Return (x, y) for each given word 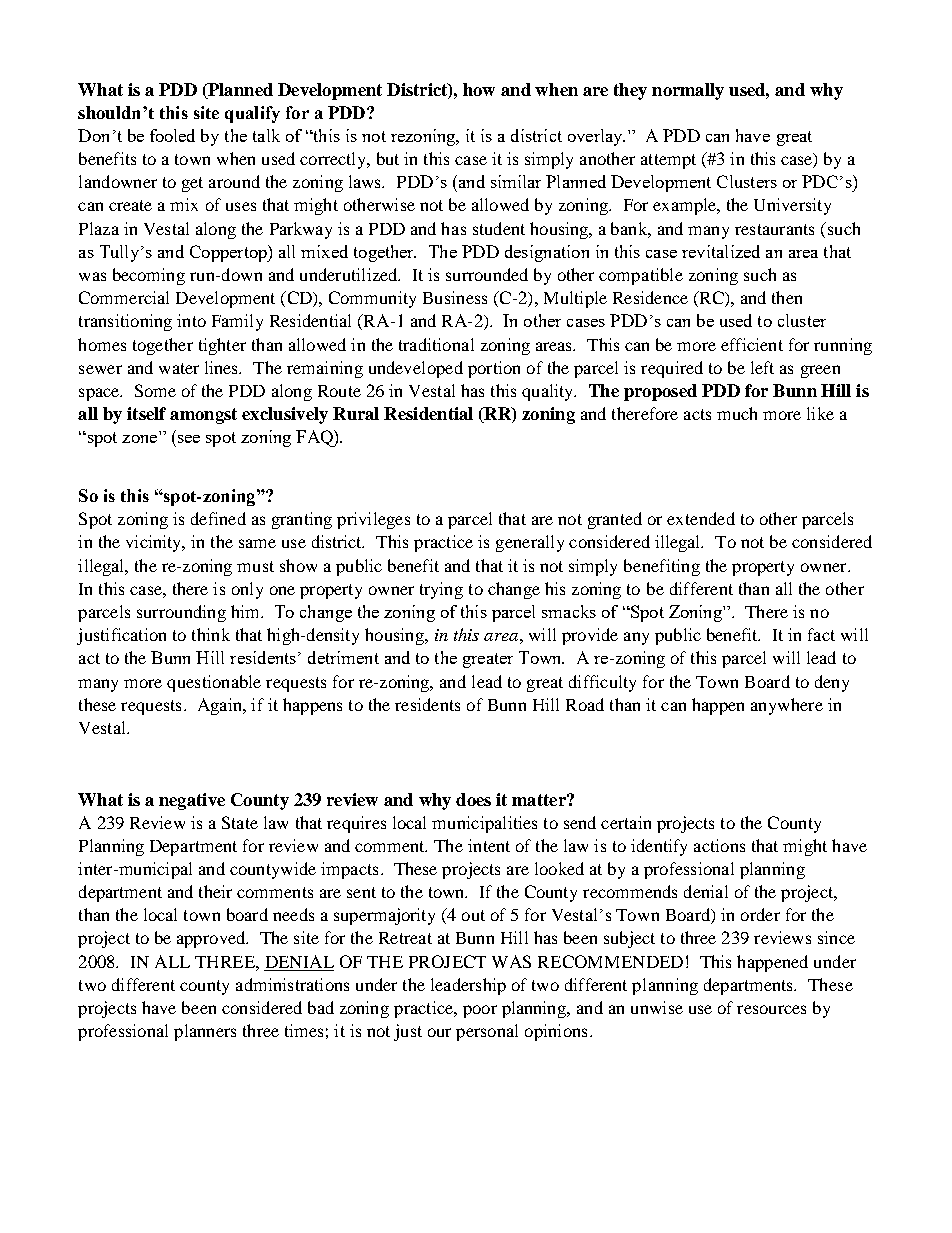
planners (205, 1032)
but (388, 158)
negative (192, 801)
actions (719, 845)
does (473, 799)
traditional (436, 344)
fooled (172, 135)
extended (701, 518)
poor (480, 1011)
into (191, 320)
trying (441, 590)
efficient (752, 344)
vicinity (155, 543)
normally (688, 91)
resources (771, 1009)
